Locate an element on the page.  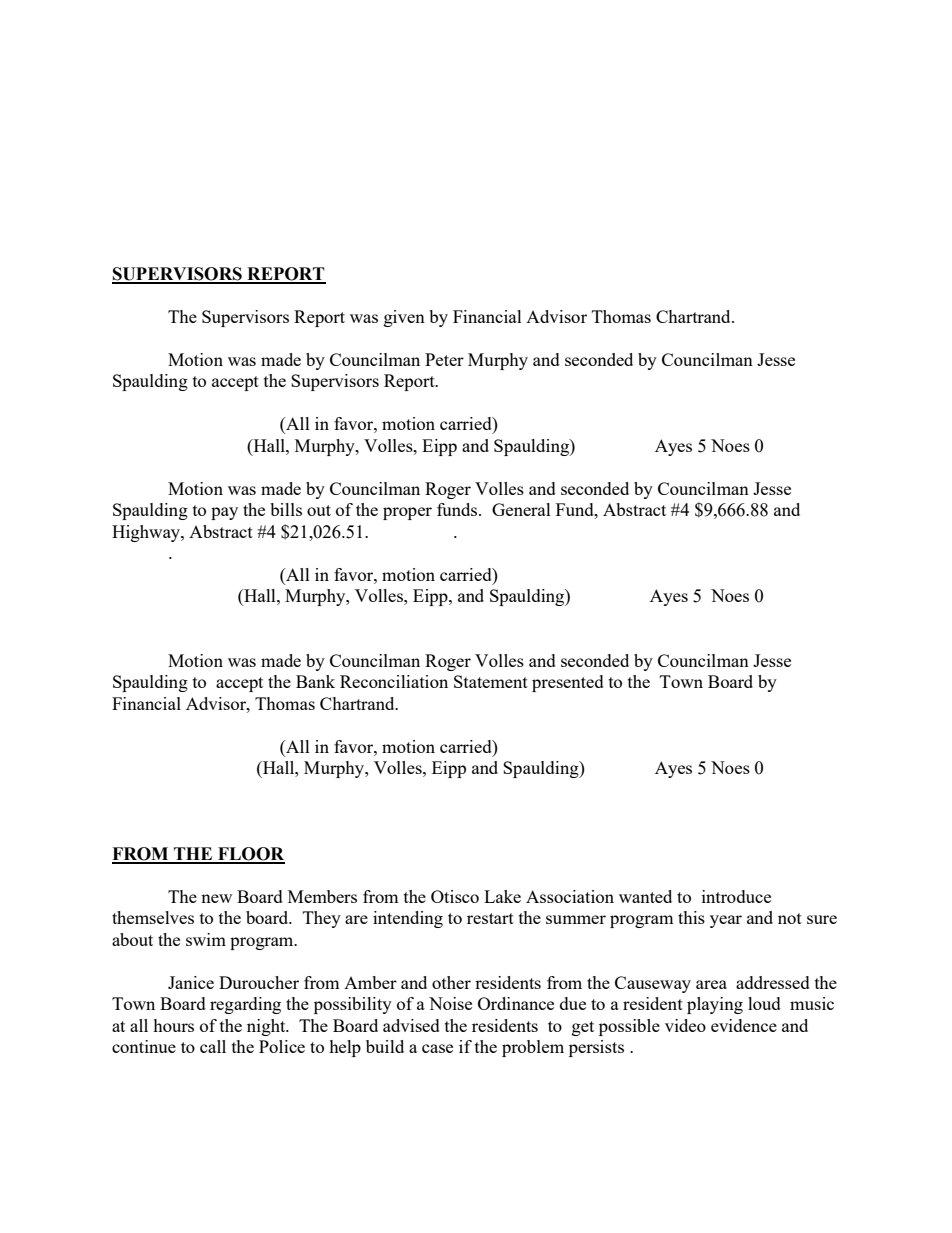
Peter is located at coordinates (444, 359).
